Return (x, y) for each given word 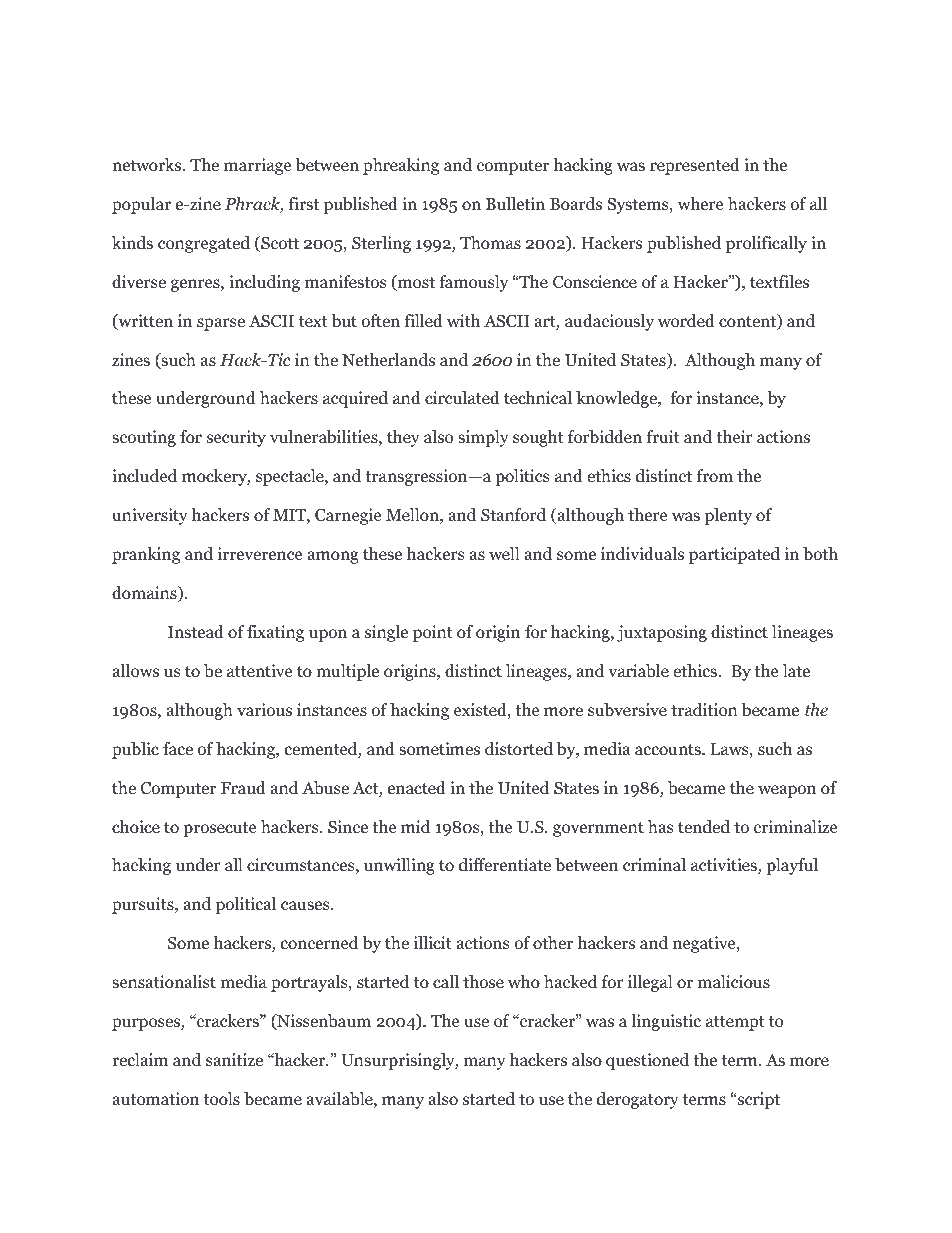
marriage (257, 166)
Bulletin (515, 203)
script (758, 1100)
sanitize (234, 1060)
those (483, 982)
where (700, 203)
